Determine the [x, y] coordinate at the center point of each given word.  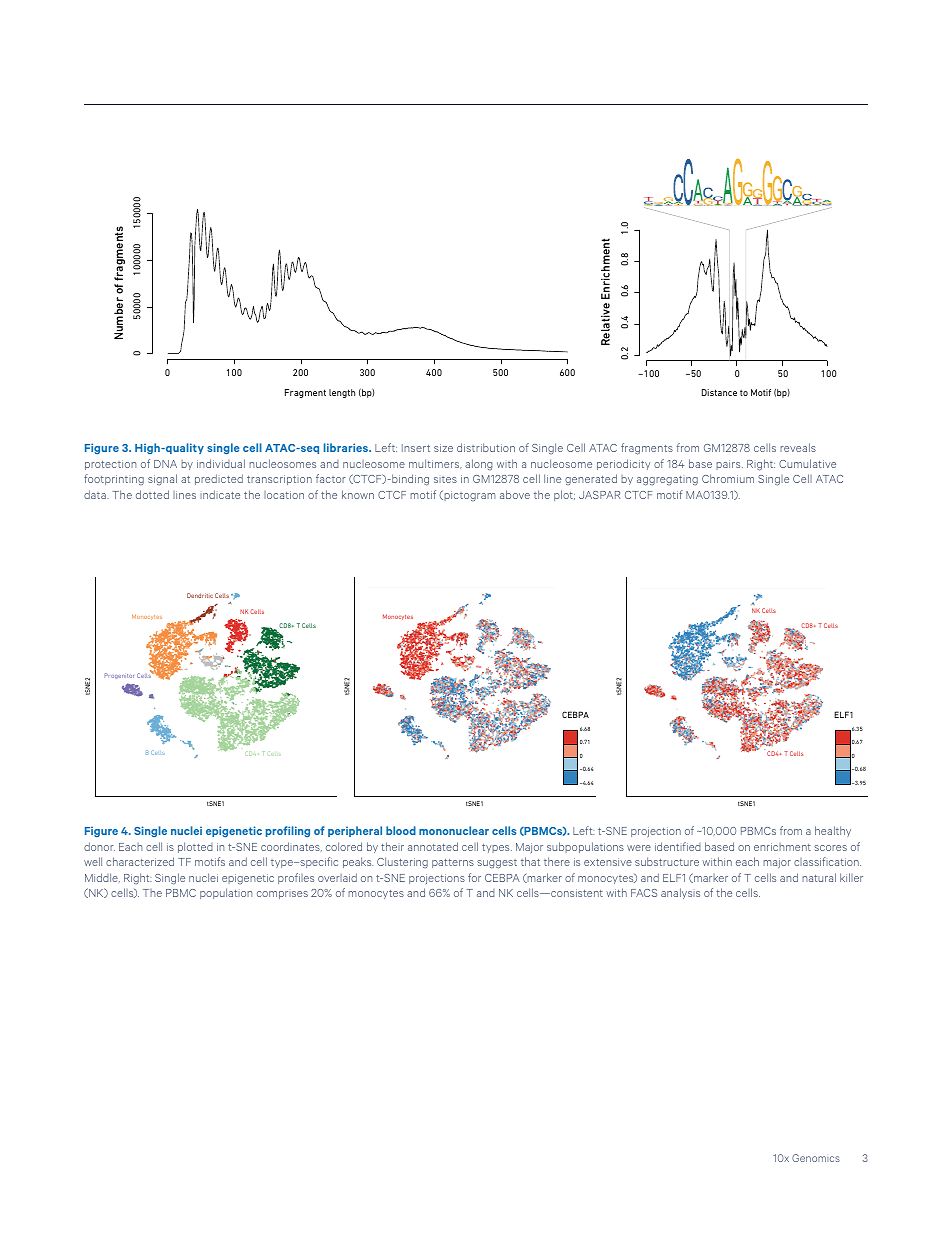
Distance [719, 392]
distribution [486, 447]
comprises [282, 895]
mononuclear [454, 830]
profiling [288, 831]
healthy [833, 831]
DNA [165, 464]
